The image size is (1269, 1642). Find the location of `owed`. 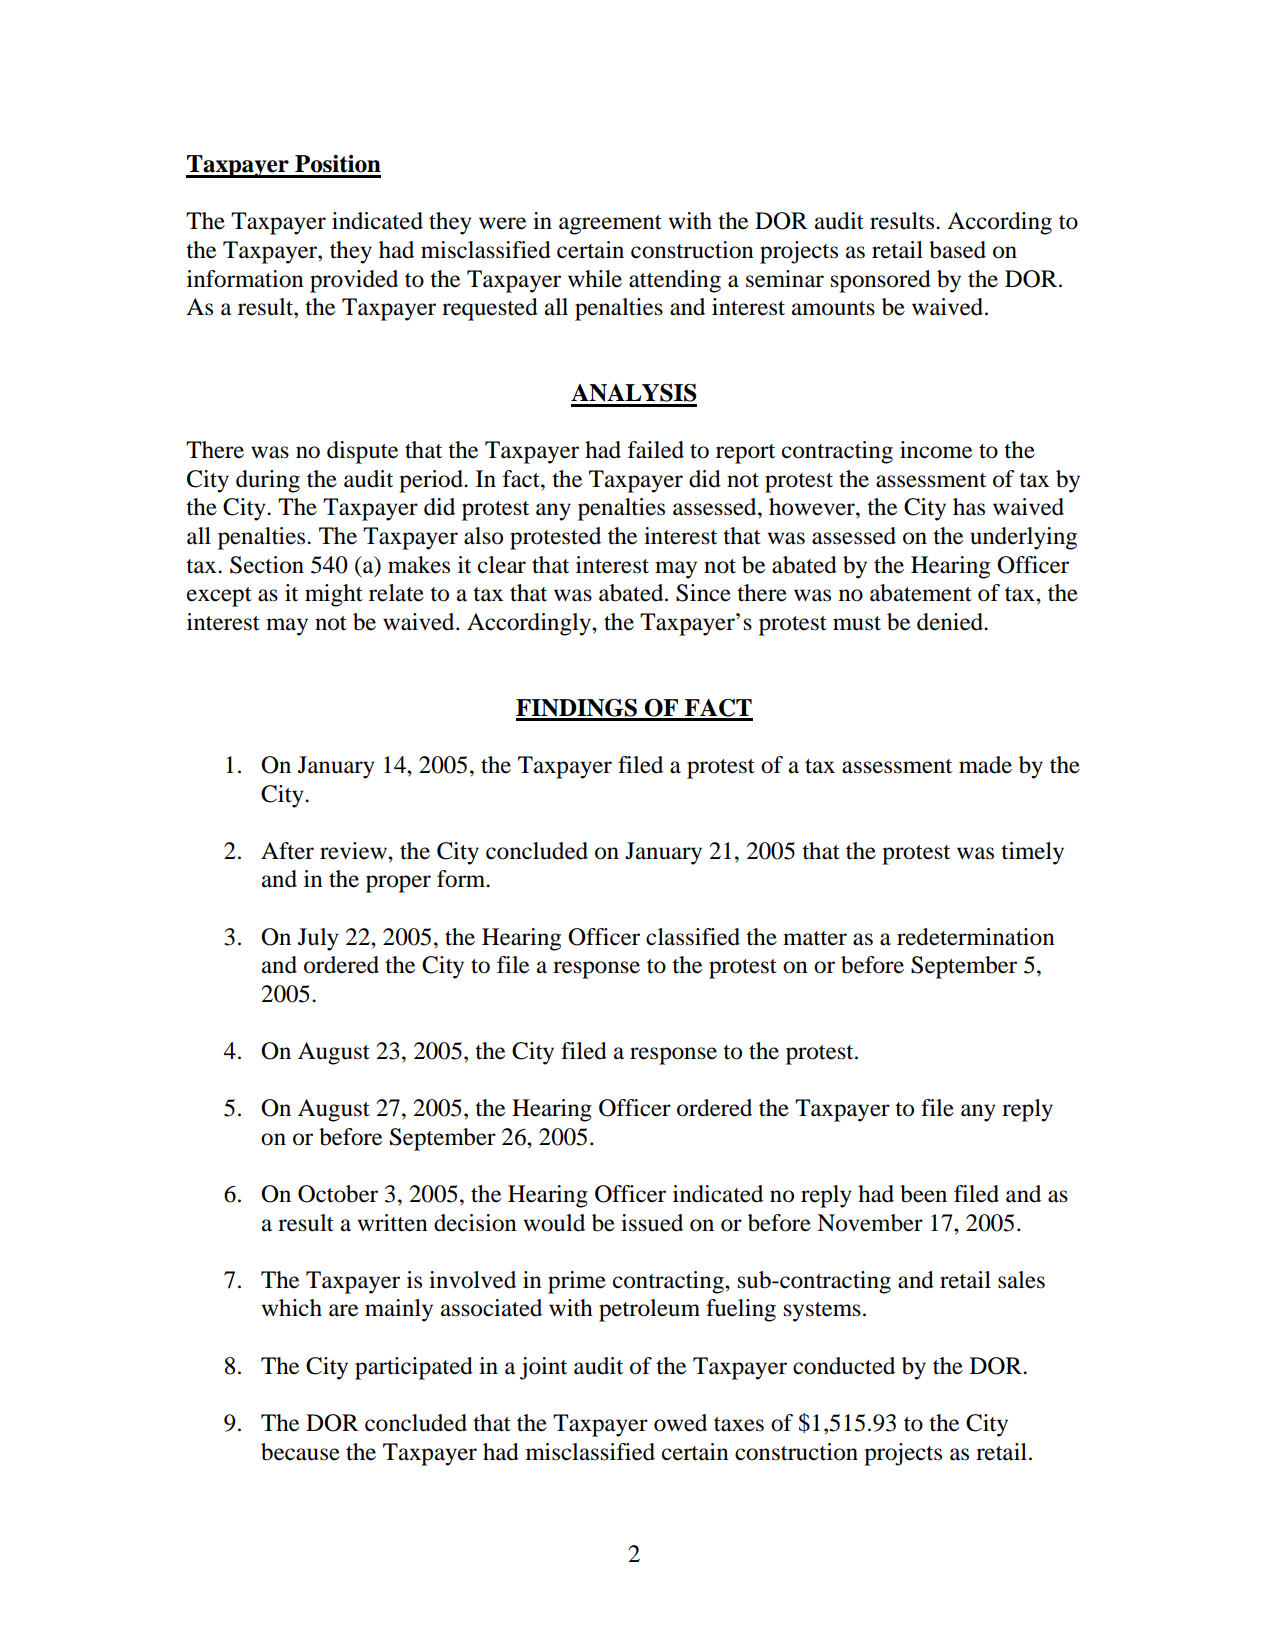

owed is located at coordinates (680, 1423).
